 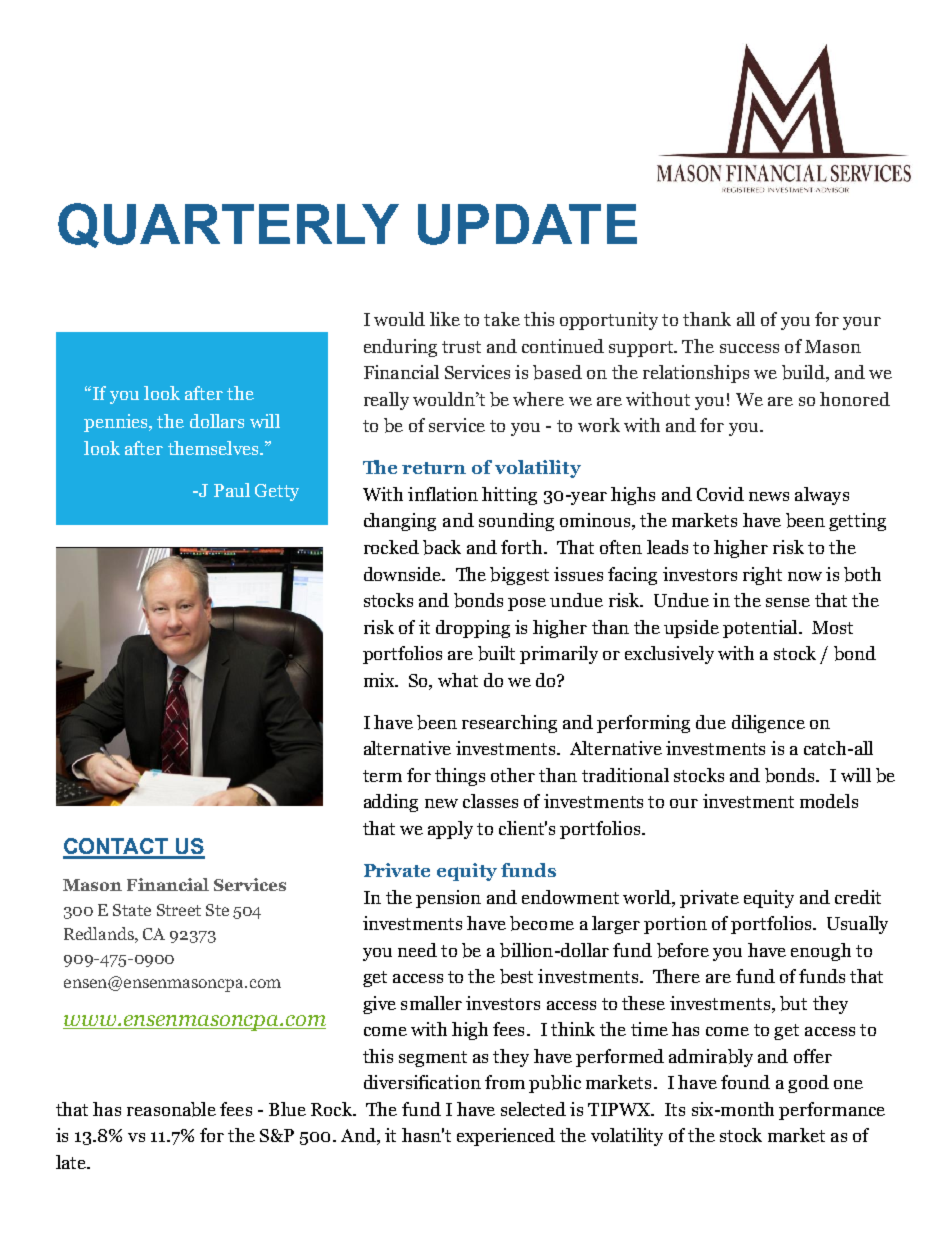 What do you see at coordinates (506, 1137) in the screenshot?
I see `experienced` at bounding box center [506, 1137].
